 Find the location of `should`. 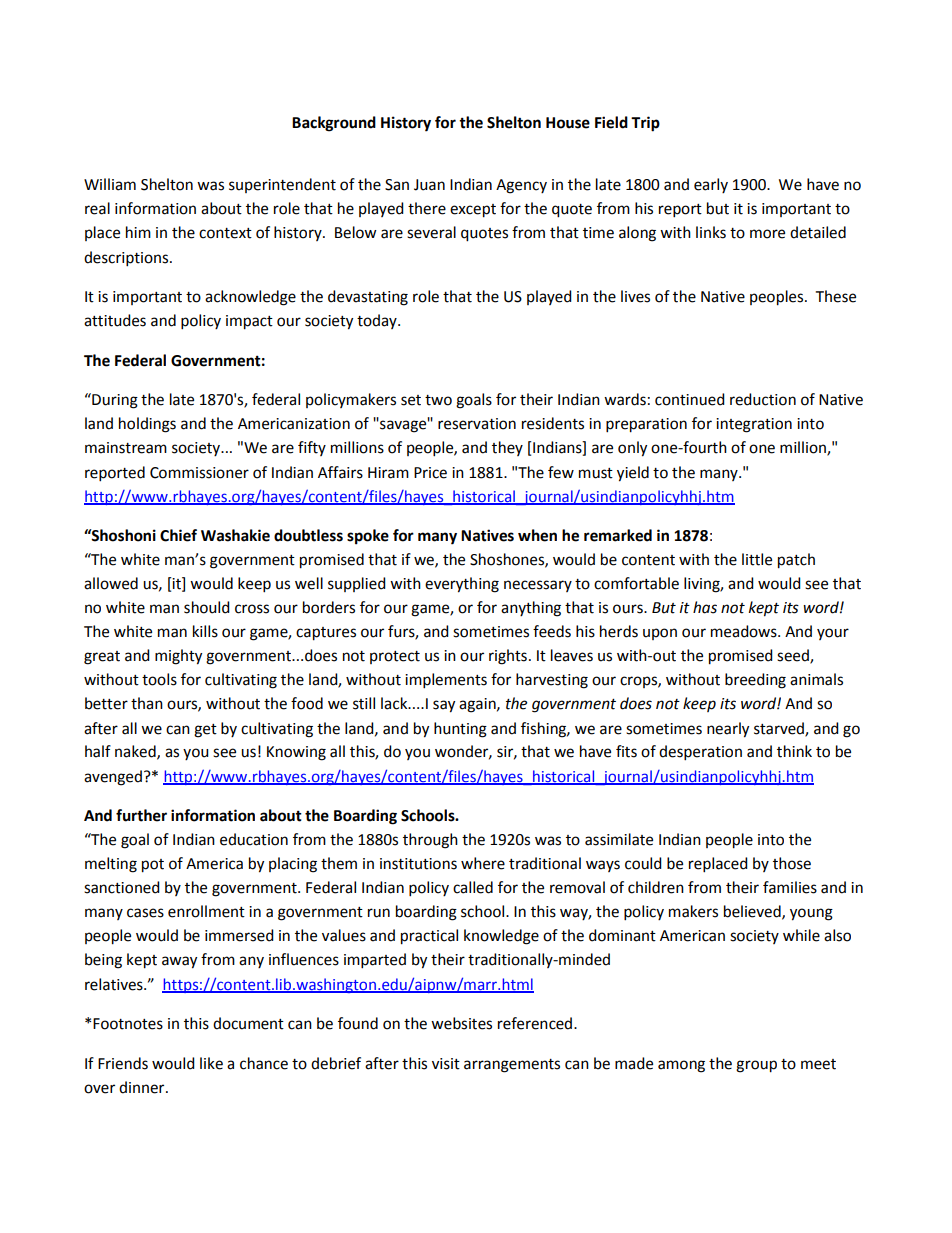

should is located at coordinates (207, 607).
